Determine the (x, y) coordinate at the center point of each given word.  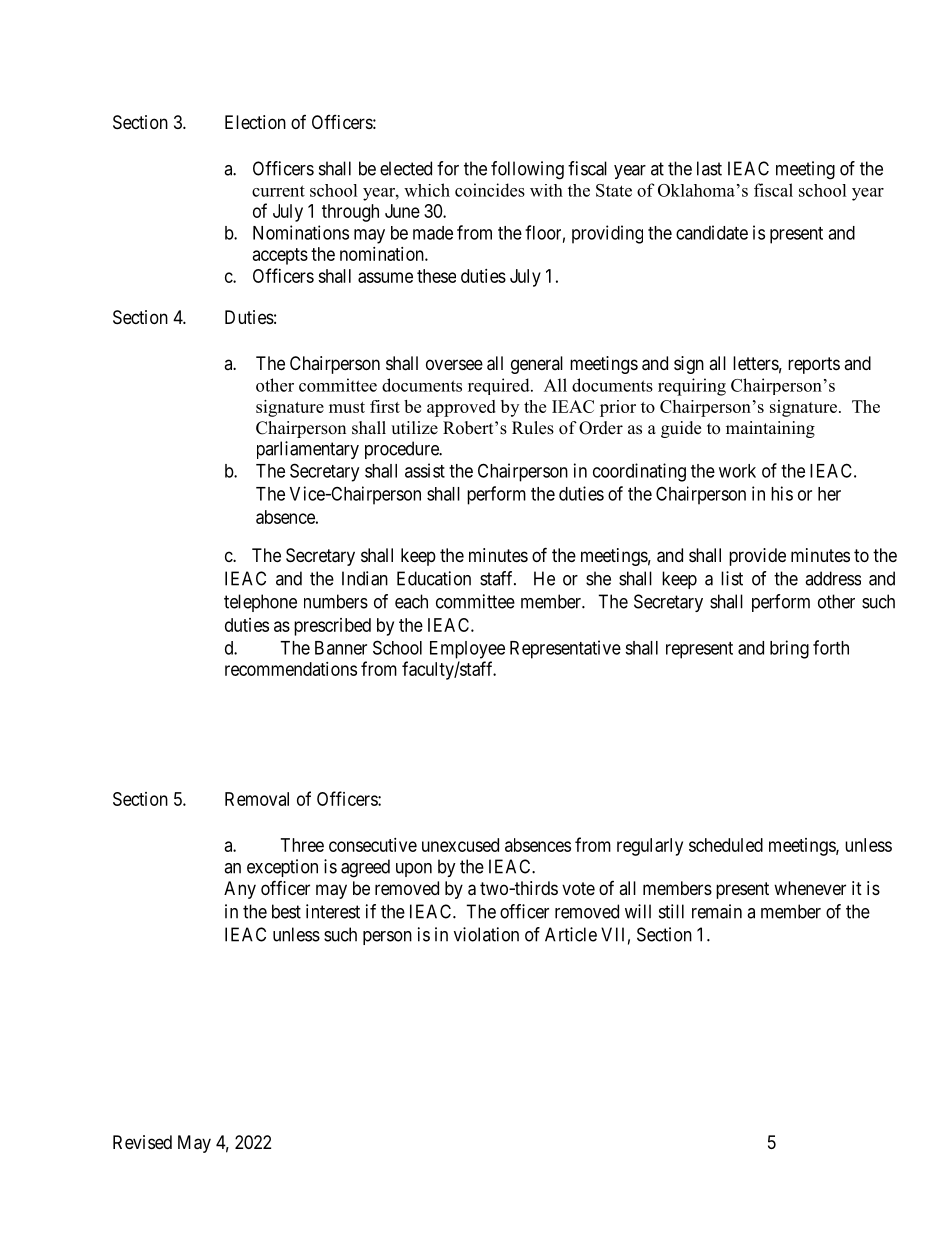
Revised (142, 1142)
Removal (257, 799)
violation (486, 934)
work (737, 471)
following (527, 170)
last (709, 168)
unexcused (460, 845)
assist (425, 470)
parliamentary (308, 450)
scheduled (726, 845)
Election (255, 122)
